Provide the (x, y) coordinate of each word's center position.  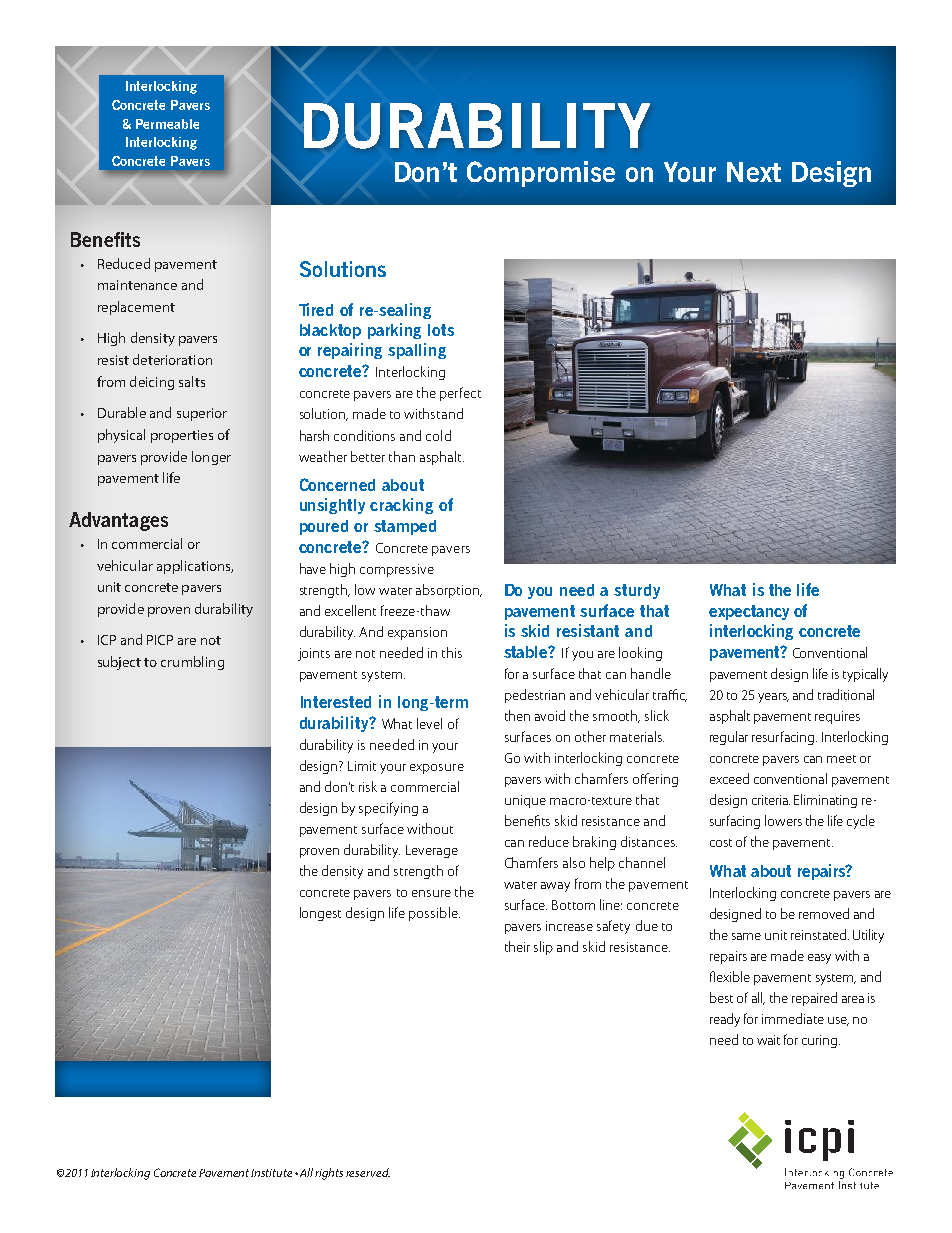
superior (202, 414)
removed (824, 913)
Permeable (167, 124)
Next (754, 172)
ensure (431, 893)
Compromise (541, 174)
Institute (271, 1173)
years (773, 698)
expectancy (749, 612)
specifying (388, 809)
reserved (368, 1172)
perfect (460, 394)
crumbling (192, 663)
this (452, 652)
